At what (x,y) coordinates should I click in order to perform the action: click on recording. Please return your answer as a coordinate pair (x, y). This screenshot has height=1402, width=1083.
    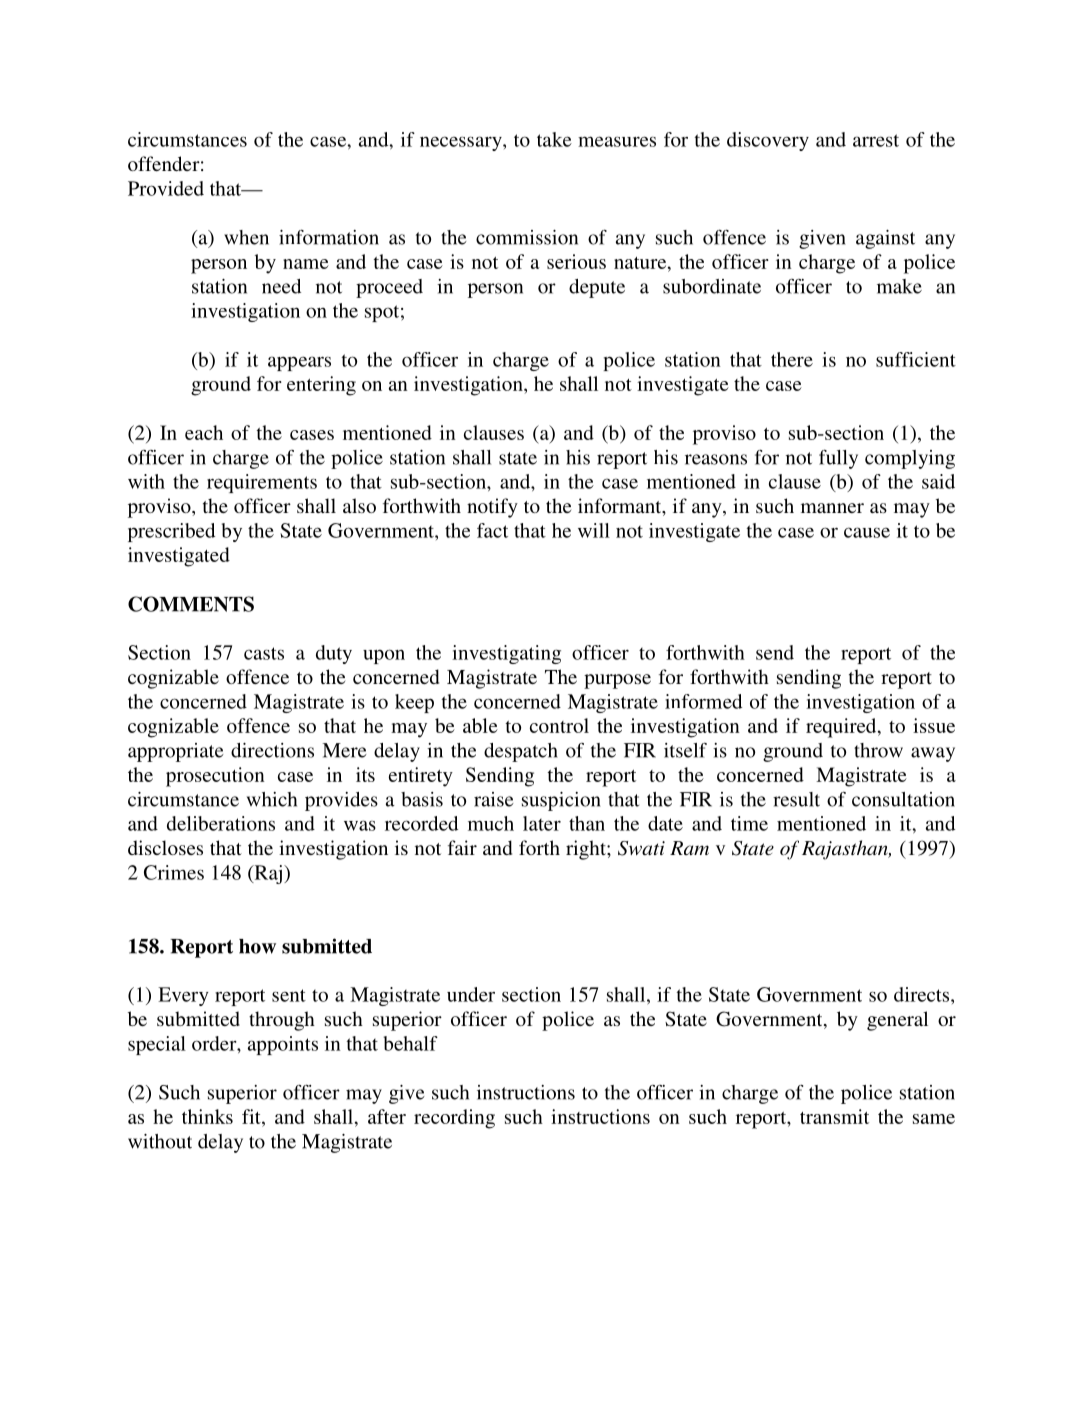
    Looking at the image, I should click on (454, 1119).
